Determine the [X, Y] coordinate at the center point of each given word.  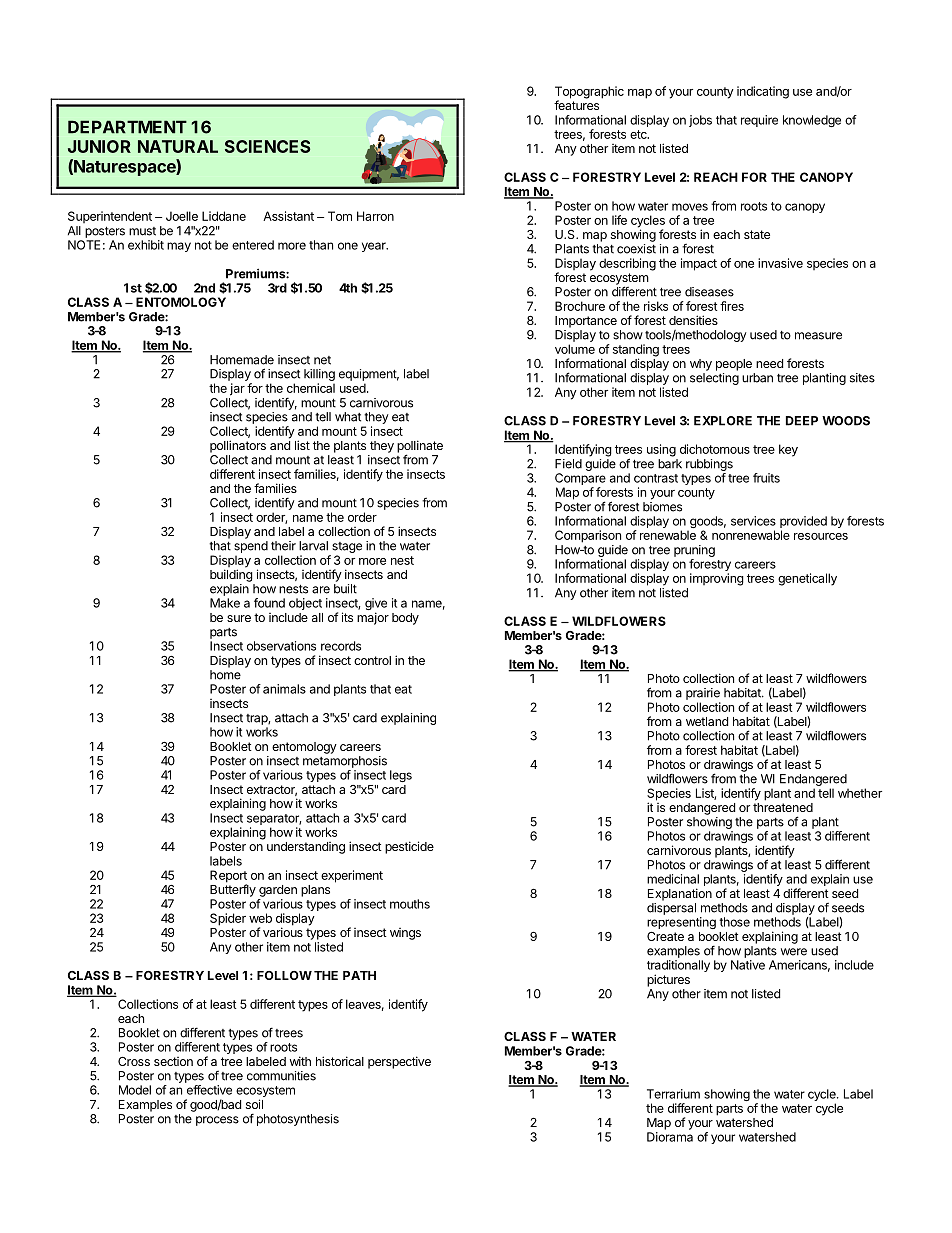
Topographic [589, 93]
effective [209, 1090]
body [405, 619]
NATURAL [178, 146]
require [759, 121]
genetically [807, 579]
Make [225, 603]
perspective [399, 1062]
